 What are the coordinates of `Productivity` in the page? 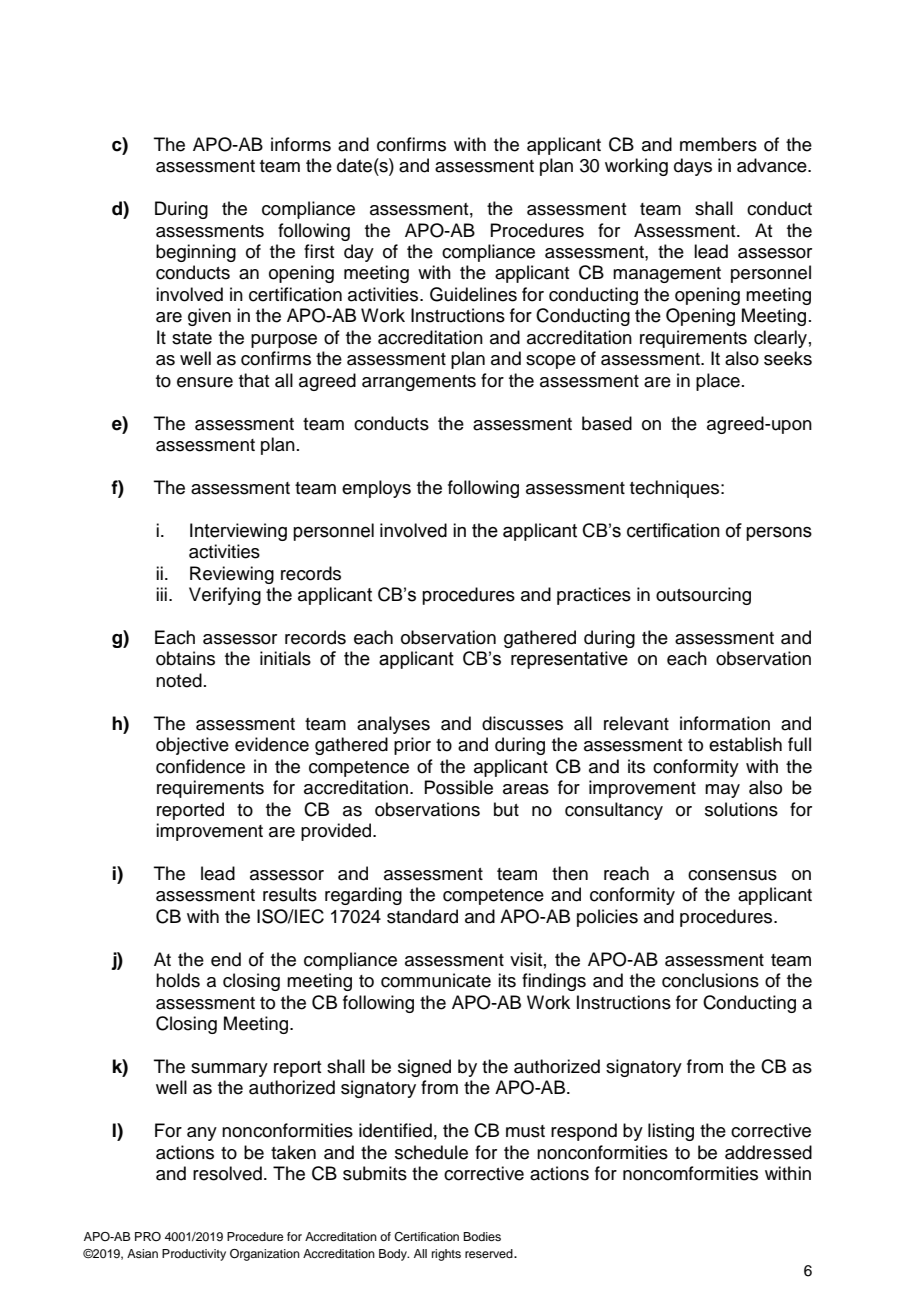 It's located at (194, 1255).
